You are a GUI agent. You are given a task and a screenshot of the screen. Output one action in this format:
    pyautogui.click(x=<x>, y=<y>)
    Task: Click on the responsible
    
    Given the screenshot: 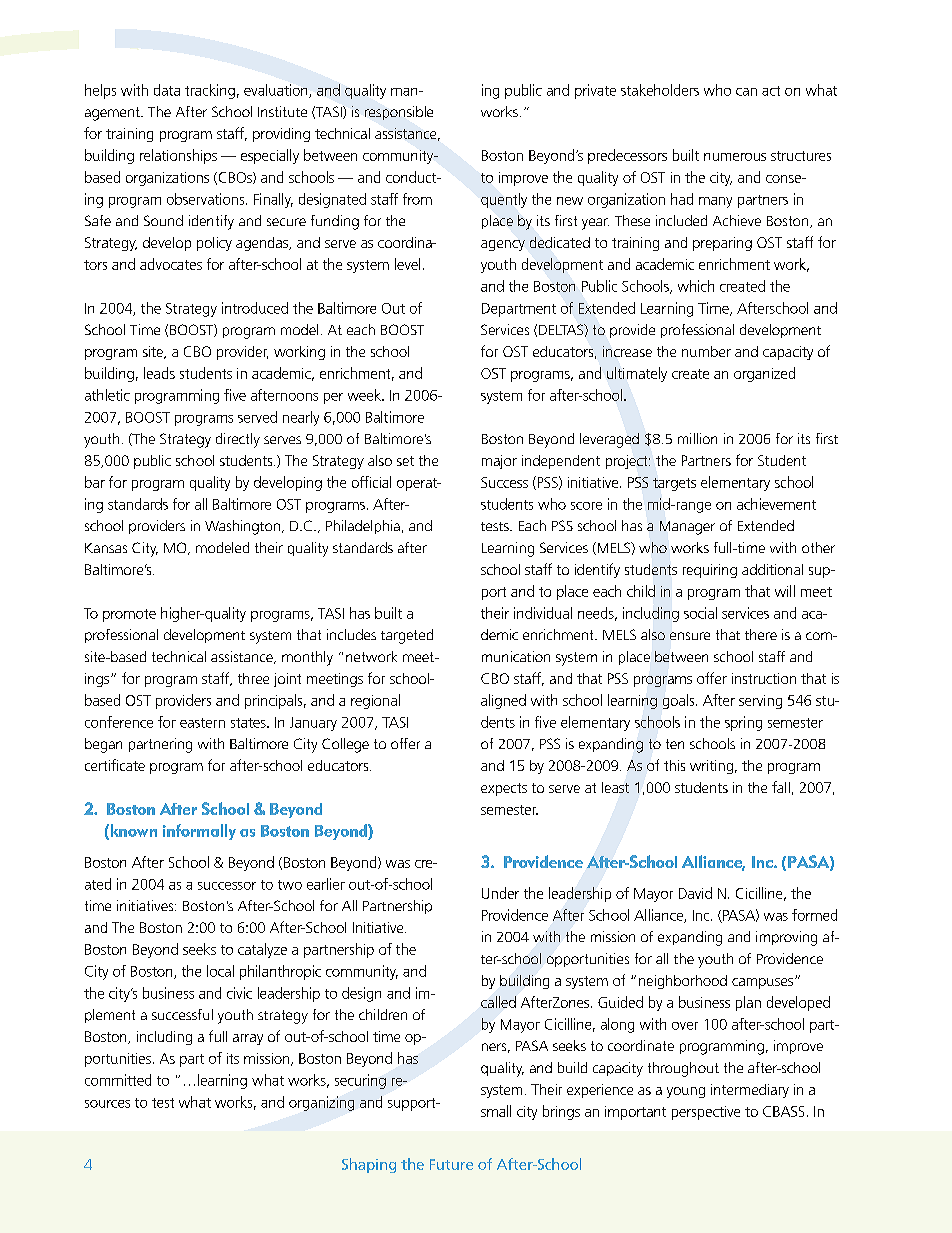 What is the action you would take?
    pyautogui.click(x=399, y=113)
